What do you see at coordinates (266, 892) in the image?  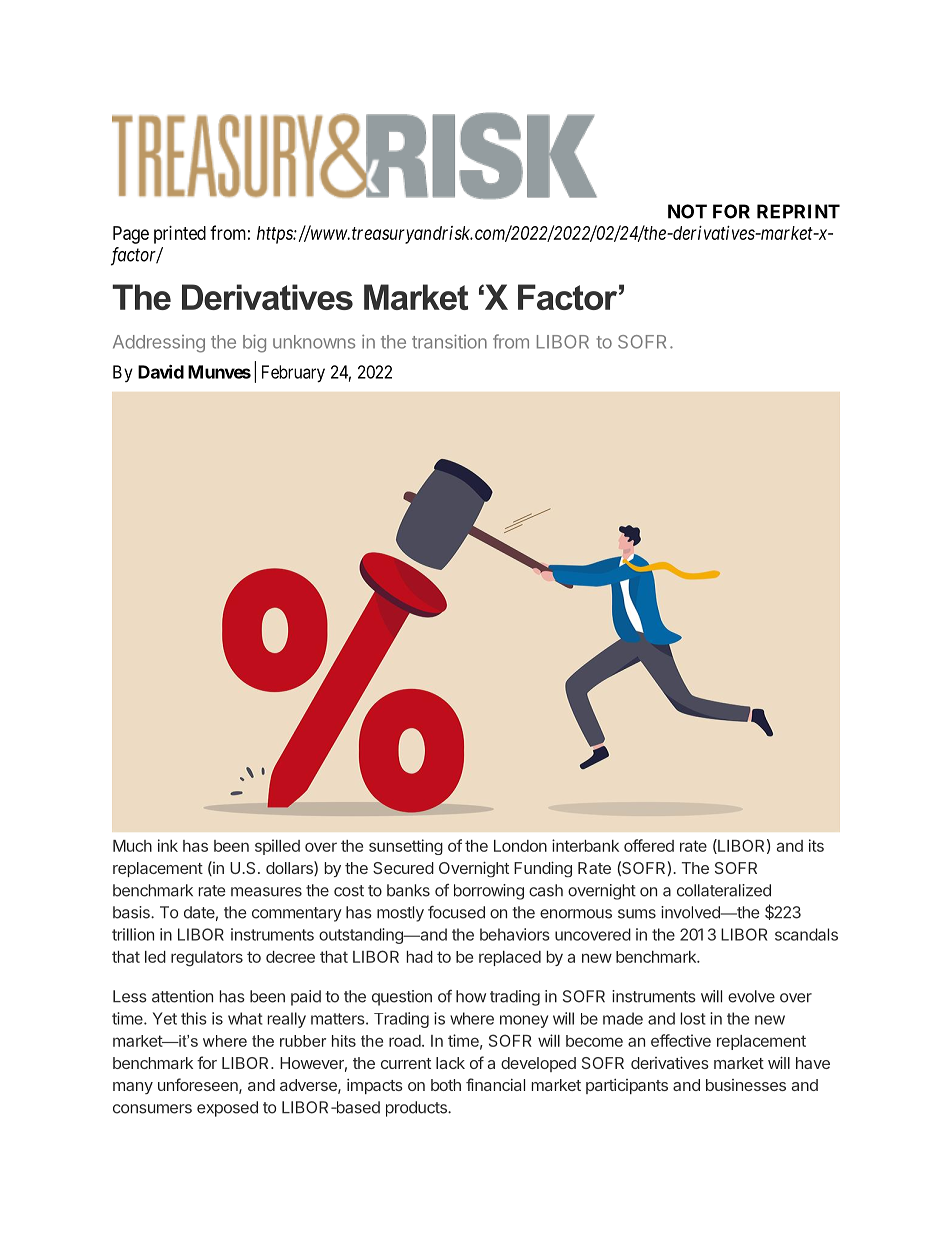 I see `measures` at bounding box center [266, 892].
